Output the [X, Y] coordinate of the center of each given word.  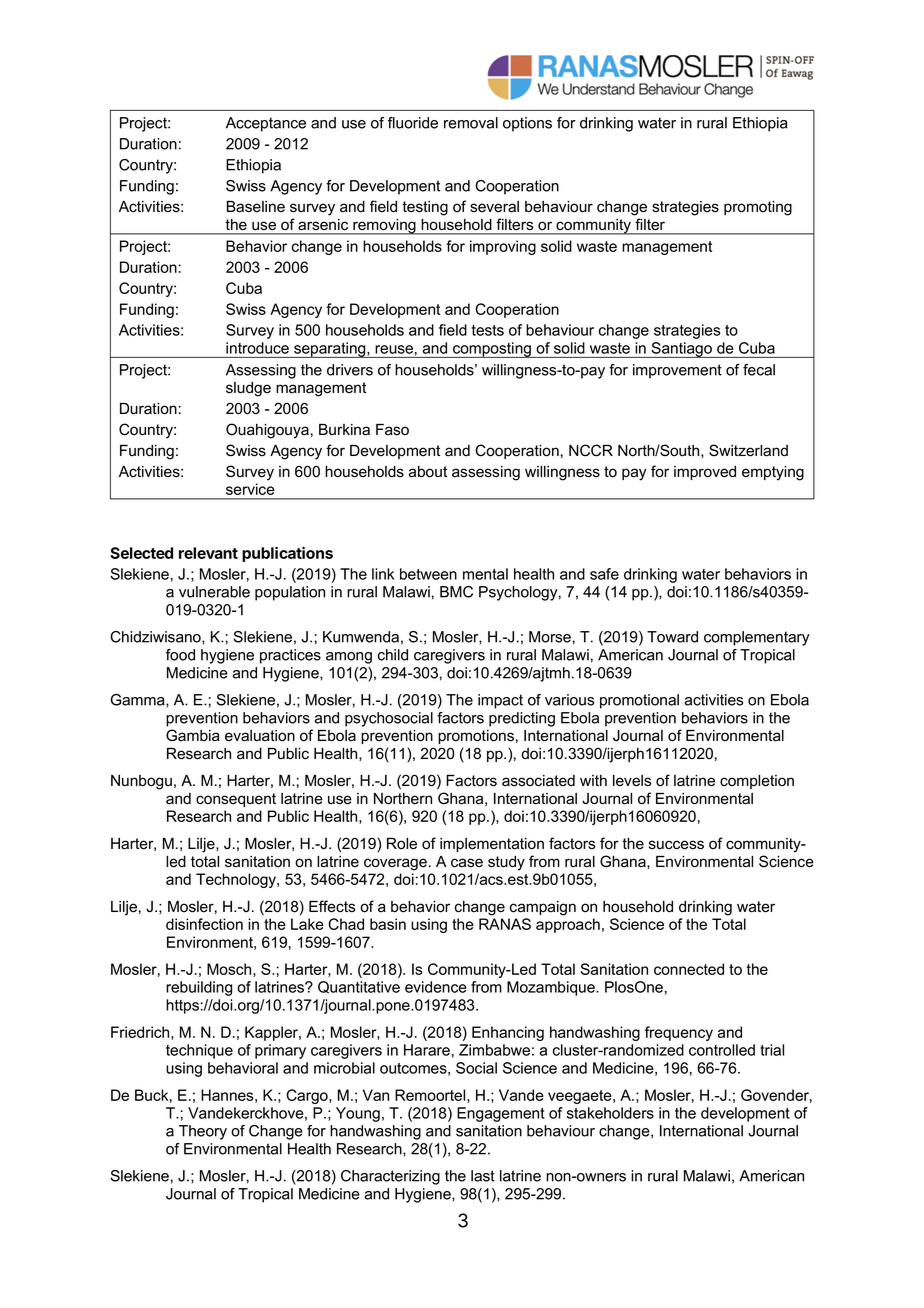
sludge [248, 389]
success [676, 845]
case [467, 863]
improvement [677, 371]
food [180, 655]
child [393, 655]
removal [471, 123]
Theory [203, 1132]
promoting [758, 208]
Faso [392, 430]
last [483, 1176]
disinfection [204, 924]
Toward [672, 637]
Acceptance [266, 124]
